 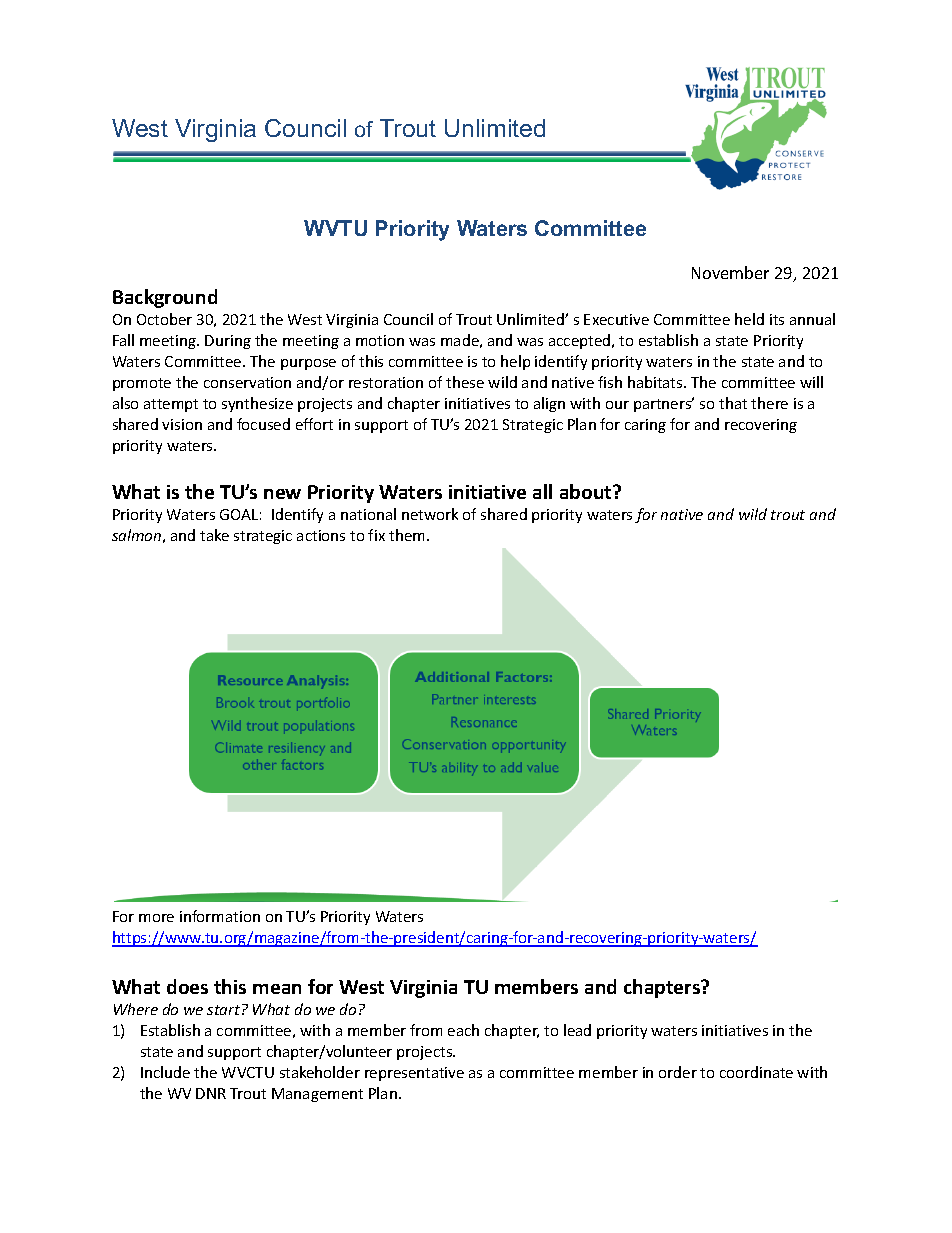 What do you see at coordinates (376, 535) in the screenshot?
I see `fix` at bounding box center [376, 535].
